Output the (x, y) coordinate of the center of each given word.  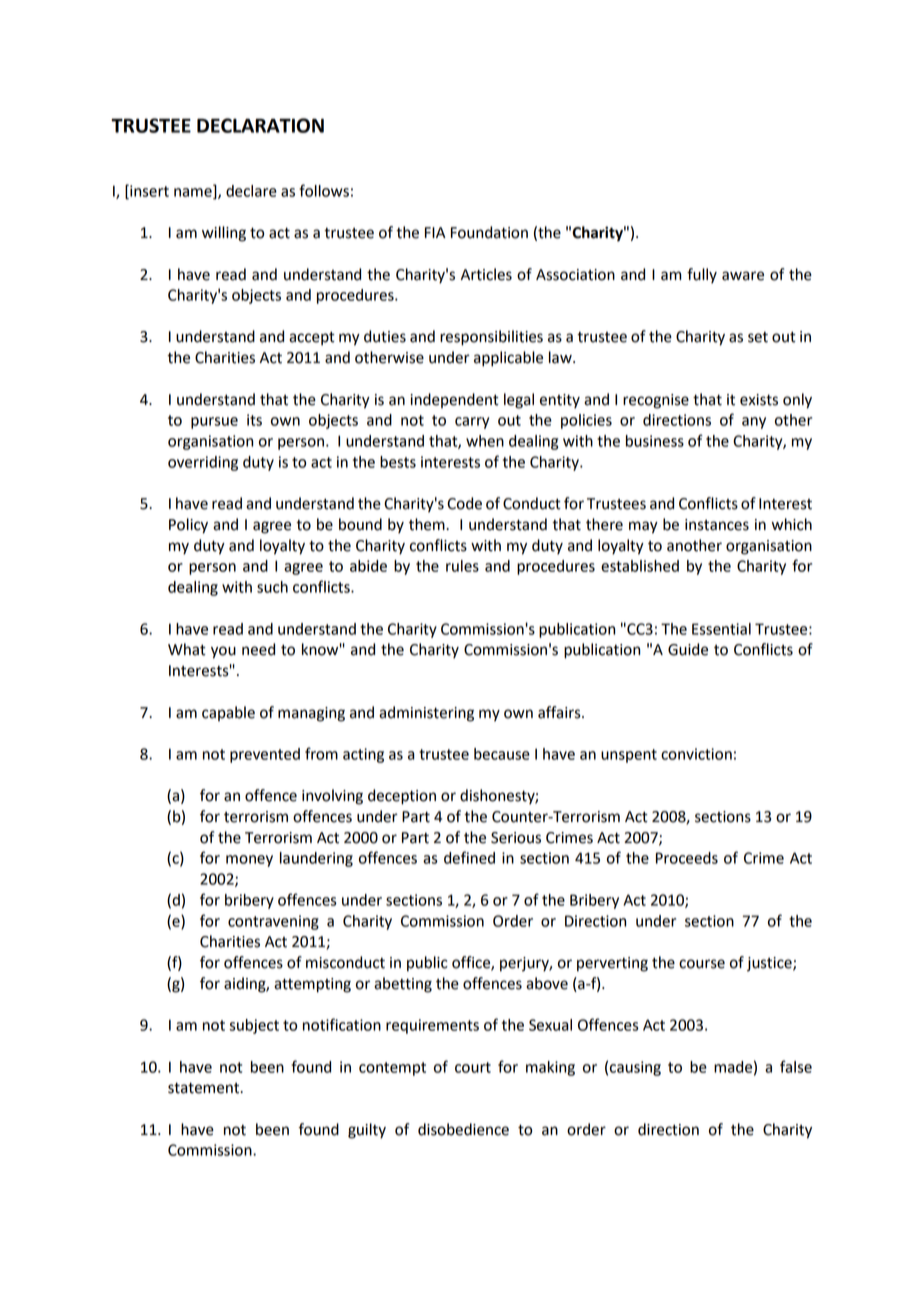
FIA (435, 232)
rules (462, 566)
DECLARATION (260, 125)
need (258, 649)
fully (702, 275)
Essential (721, 629)
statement (205, 1088)
